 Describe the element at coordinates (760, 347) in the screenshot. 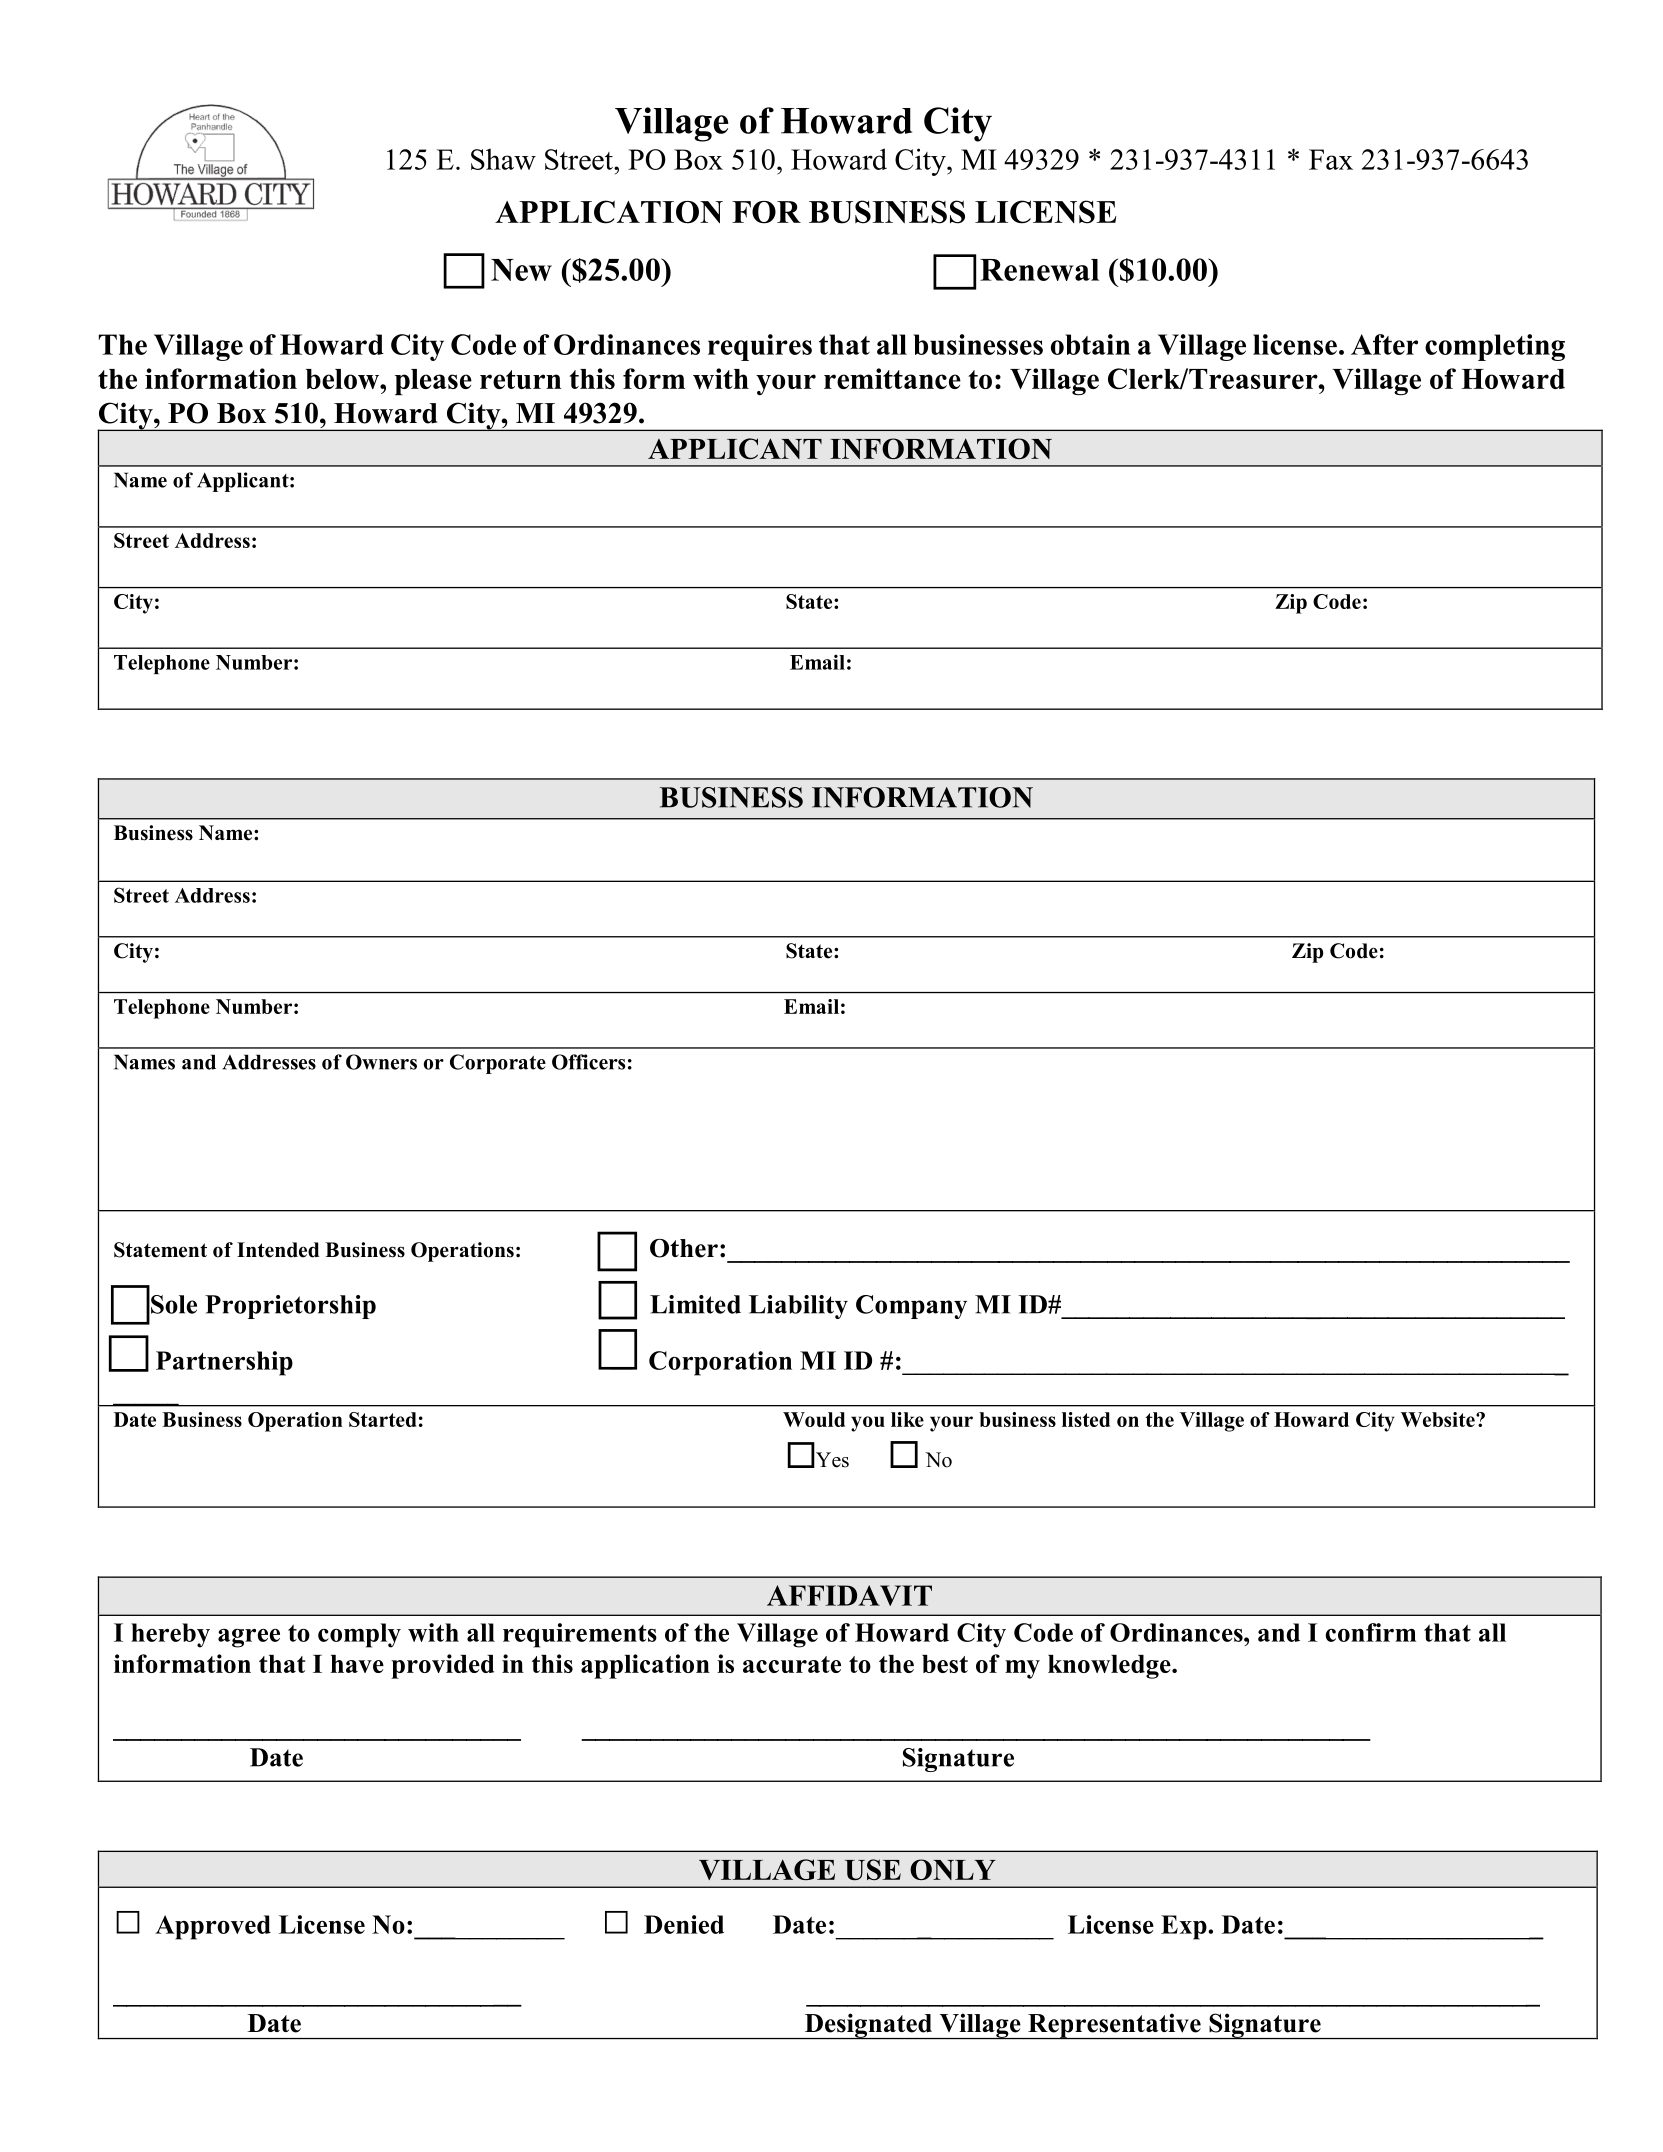

I see `requires` at that location.
